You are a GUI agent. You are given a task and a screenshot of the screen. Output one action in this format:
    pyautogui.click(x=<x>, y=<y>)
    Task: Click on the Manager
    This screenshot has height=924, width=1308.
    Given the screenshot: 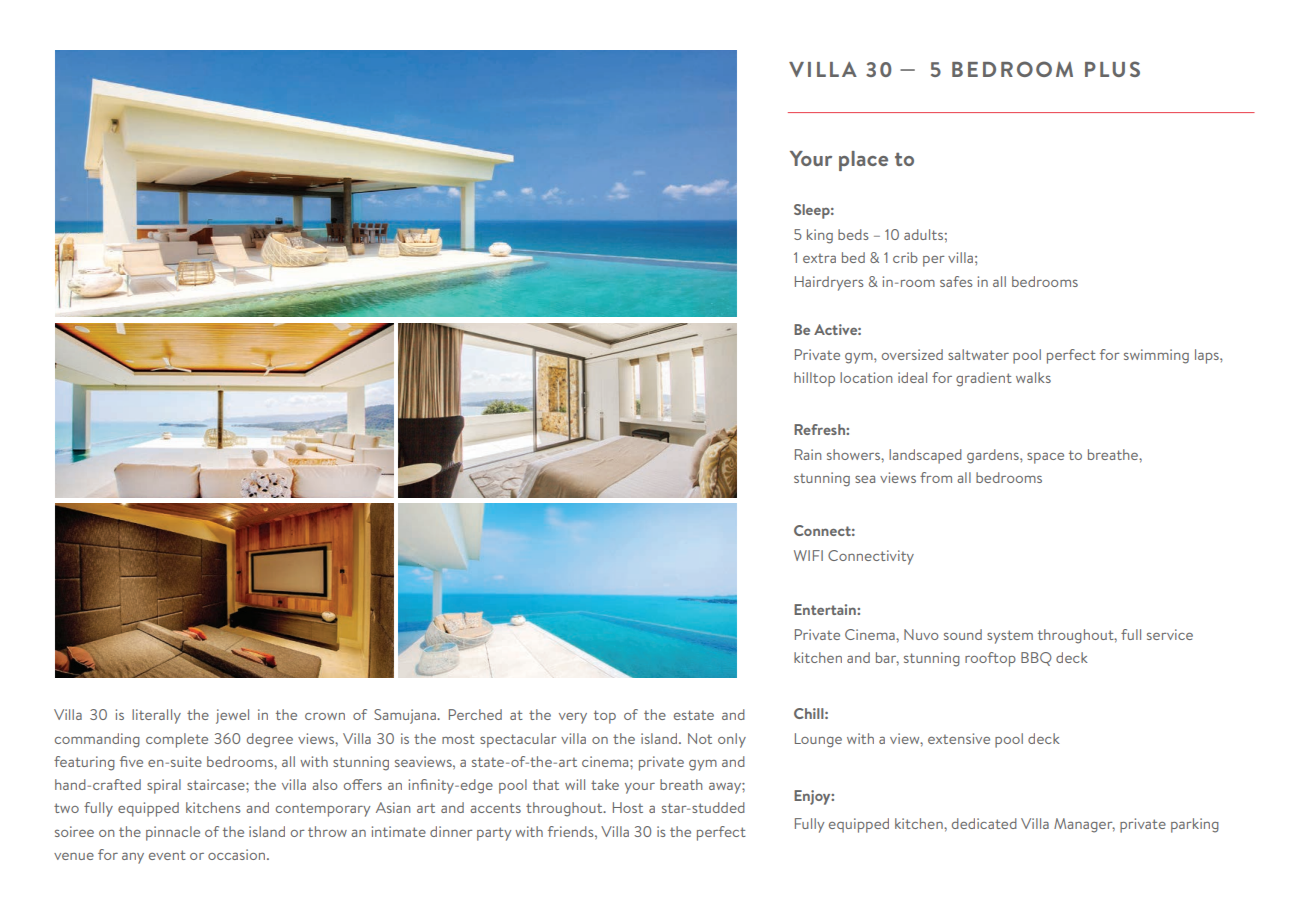 What is the action you would take?
    pyautogui.click(x=1084, y=825)
